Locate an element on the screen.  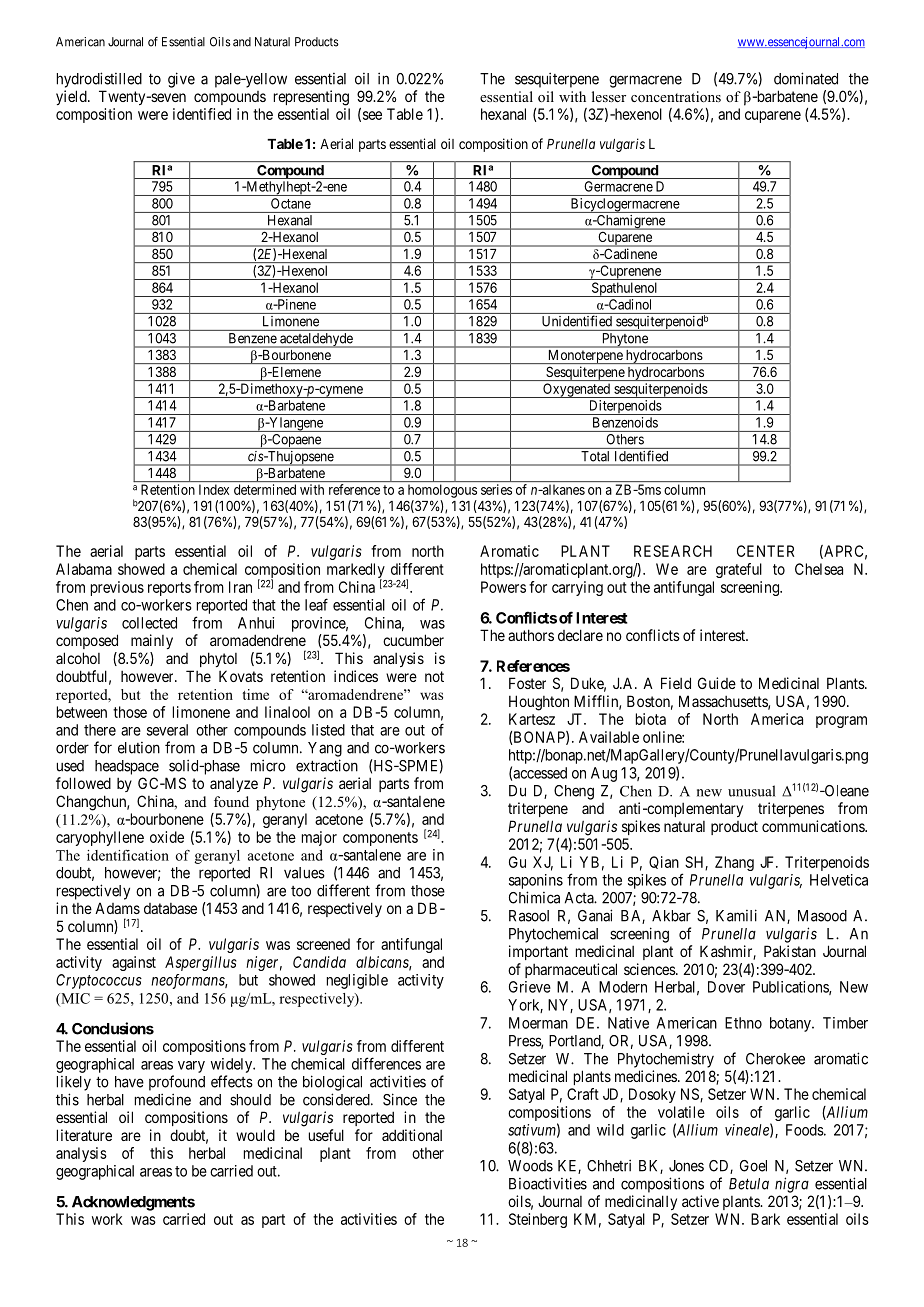
give is located at coordinates (181, 80).
